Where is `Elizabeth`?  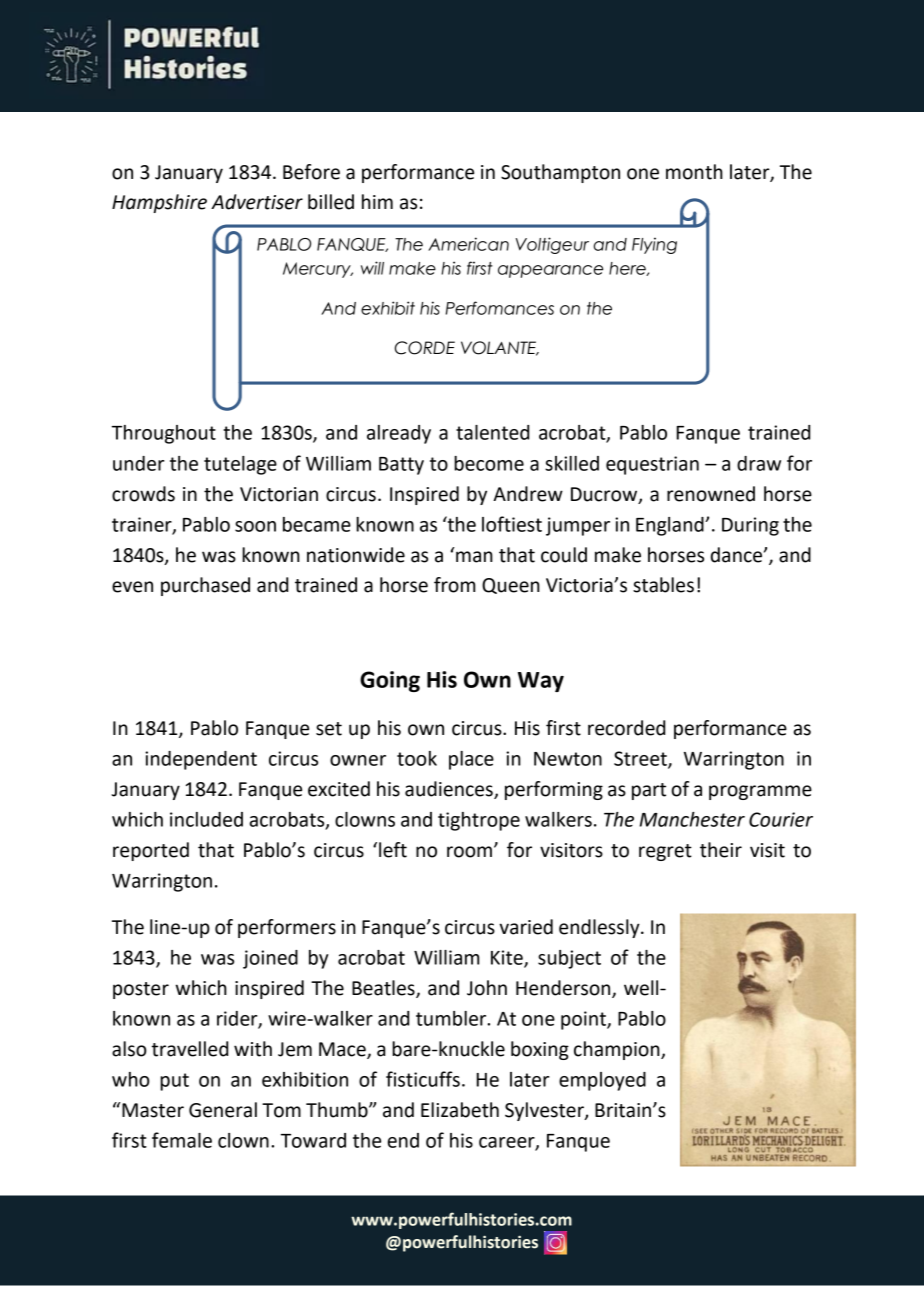
Elizabeth is located at coordinates (460, 1110).
